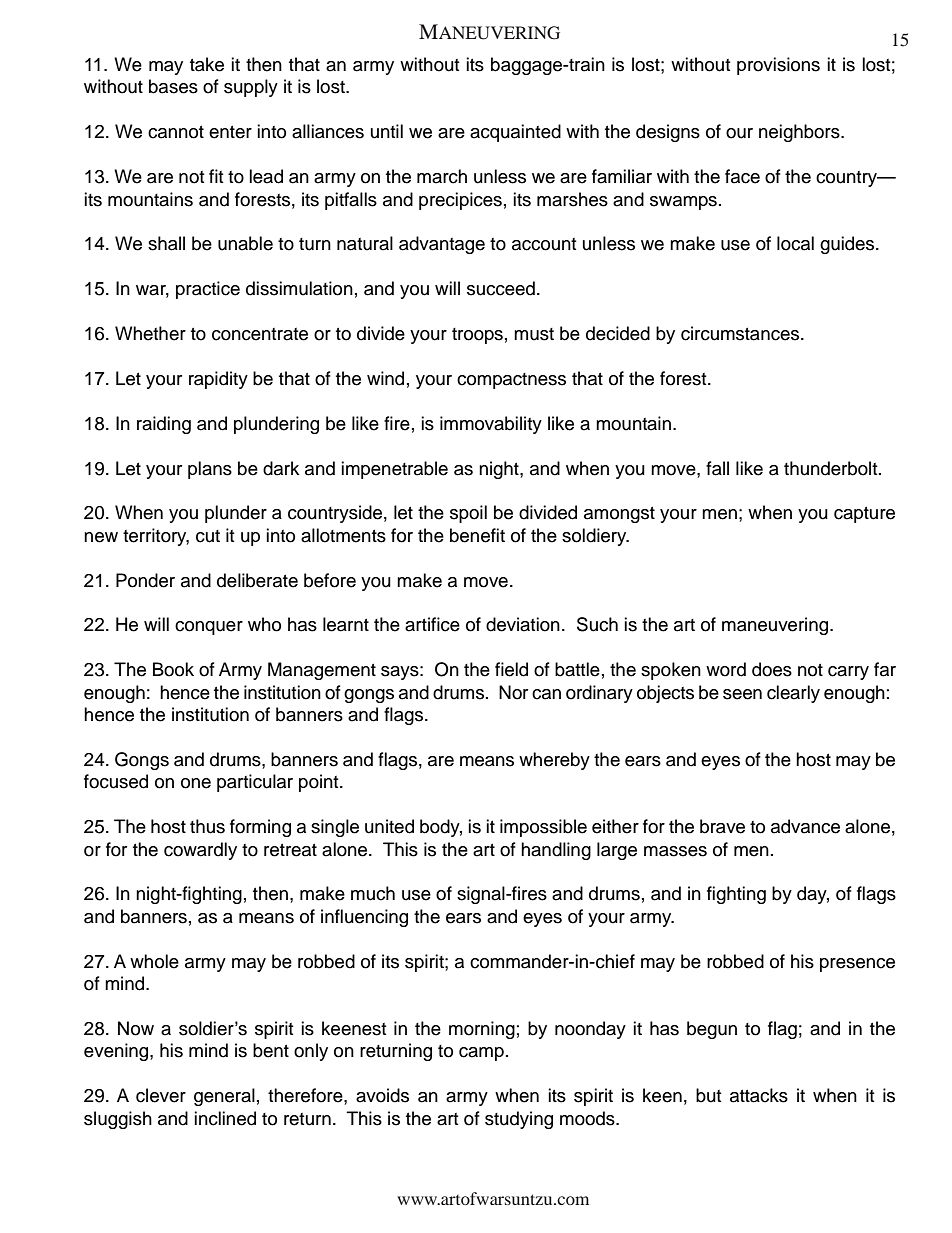  What do you see at coordinates (173, 86) in the document?
I see `bases` at bounding box center [173, 86].
